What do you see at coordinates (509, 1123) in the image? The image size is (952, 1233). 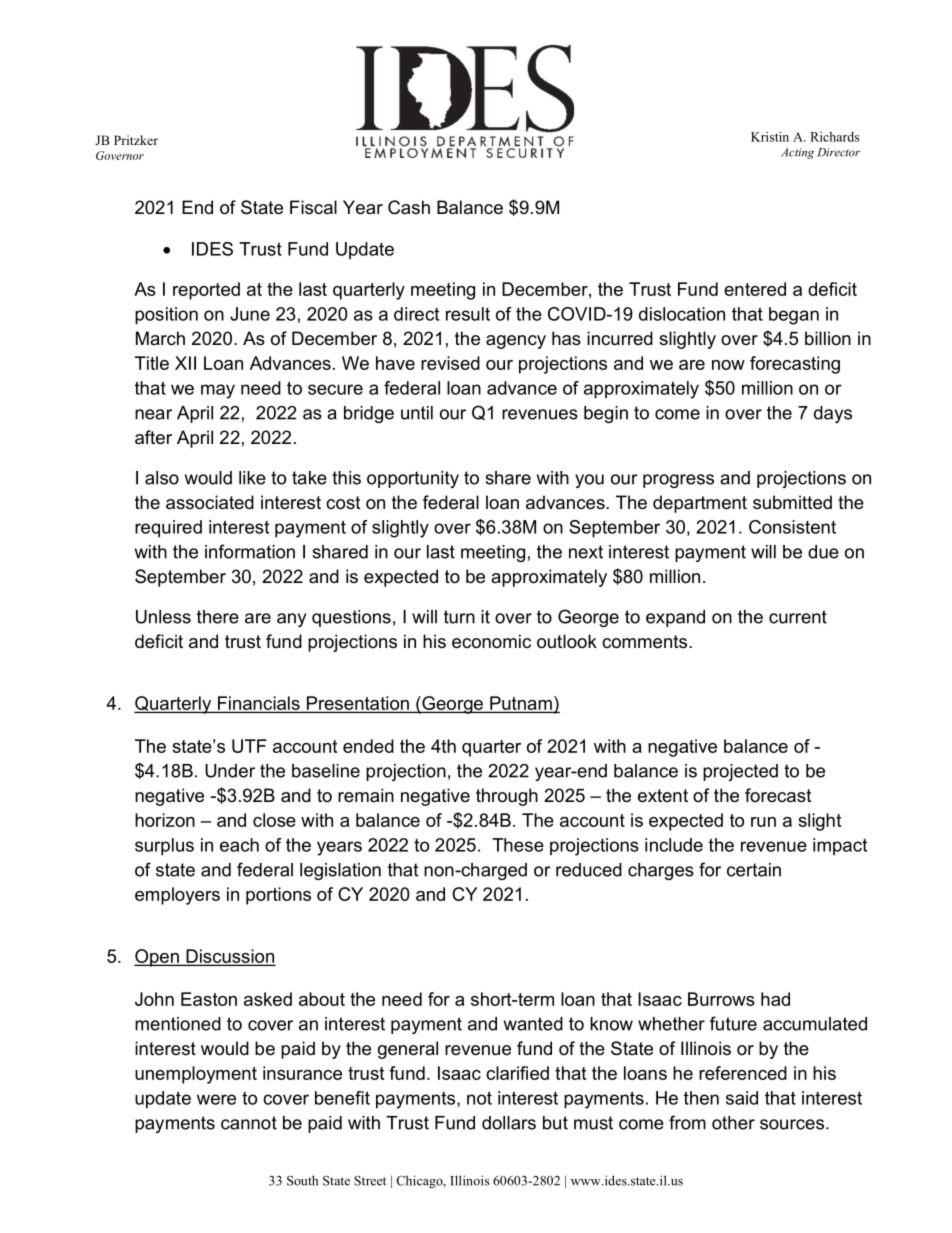 I see `dollars` at bounding box center [509, 1123].
